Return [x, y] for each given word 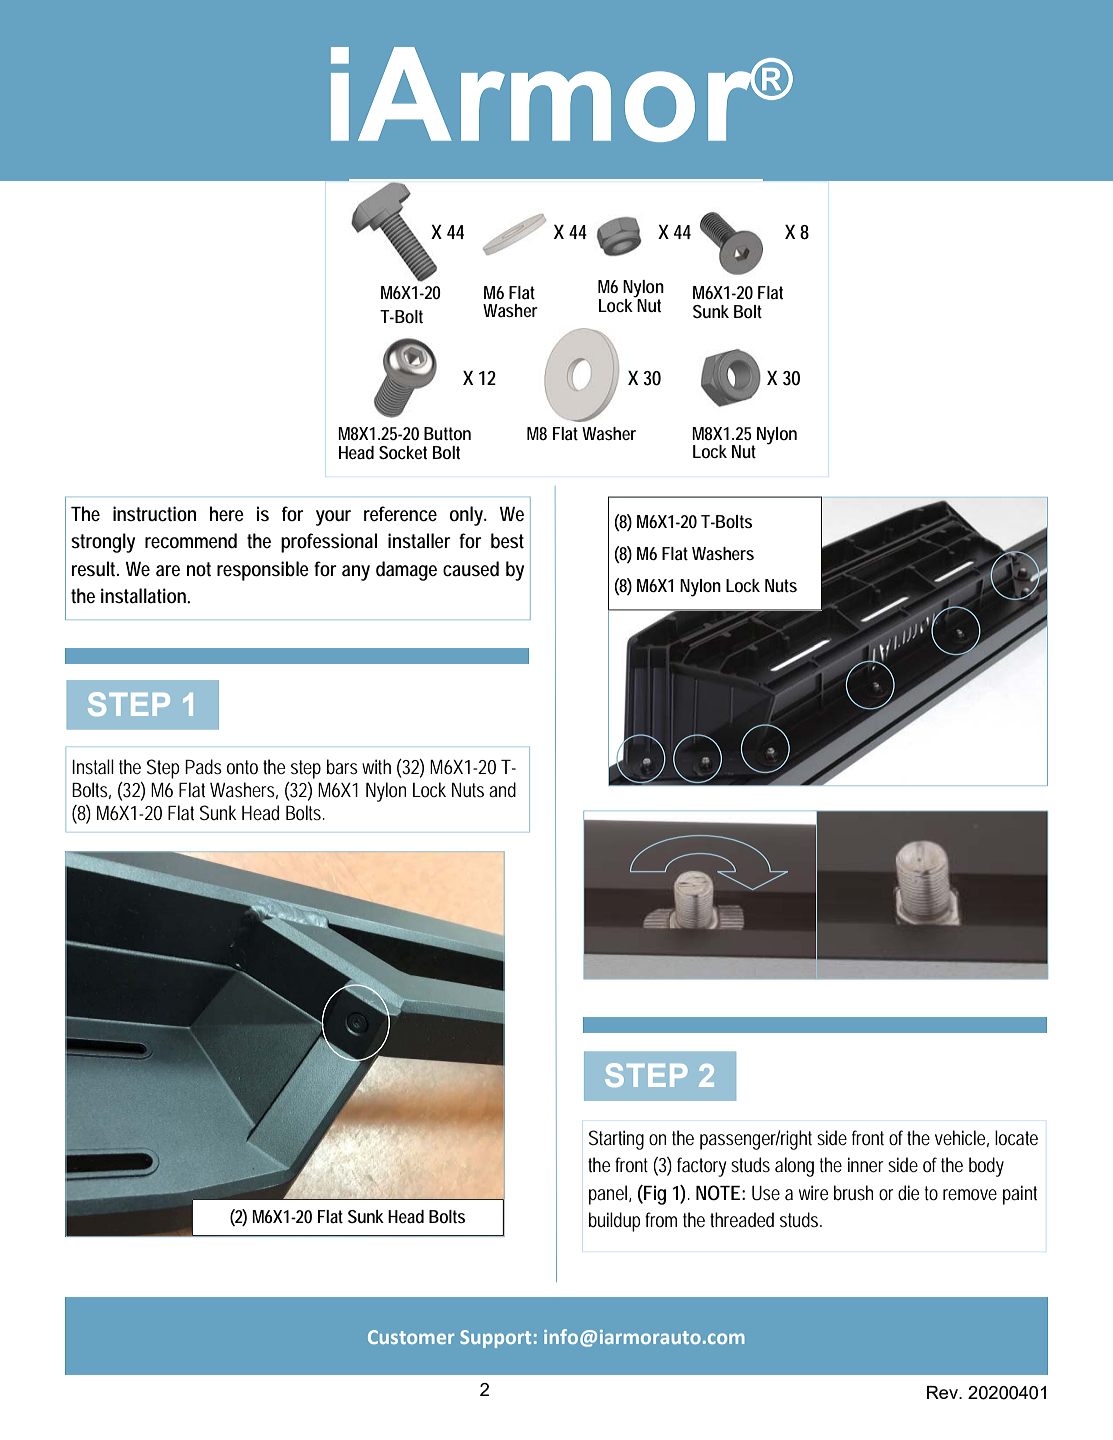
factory [701, 1167]
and [502, 790]
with [376, 766]
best [507, 541]
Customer [411, 1337]
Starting [616, 1140]
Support [495, 1339]
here [227, 514]
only [468, 516]
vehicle [962, 1138]
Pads [203, 767]
